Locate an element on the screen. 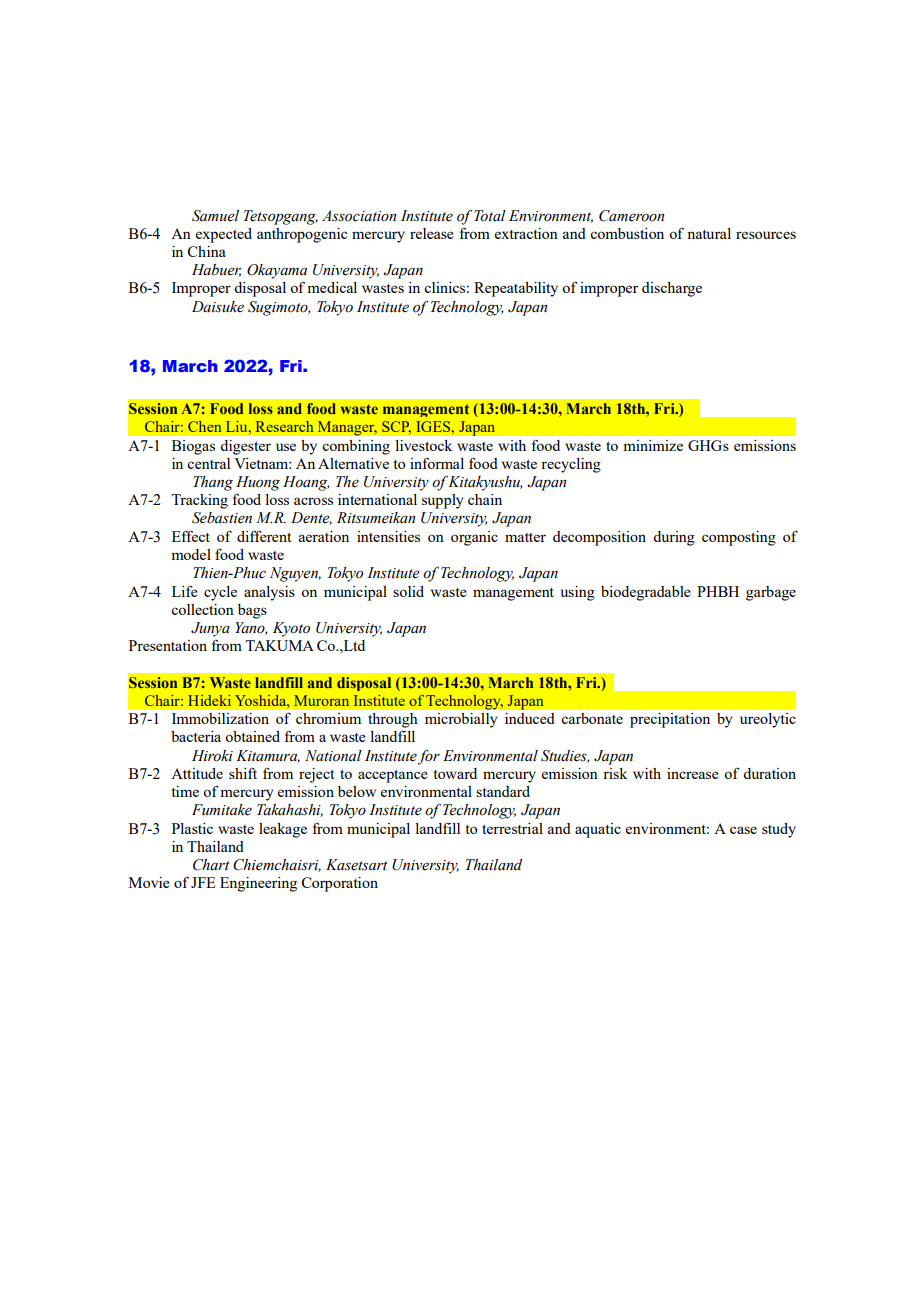 The image size is (924, 1308). case is located at coordinates (743, 830).
